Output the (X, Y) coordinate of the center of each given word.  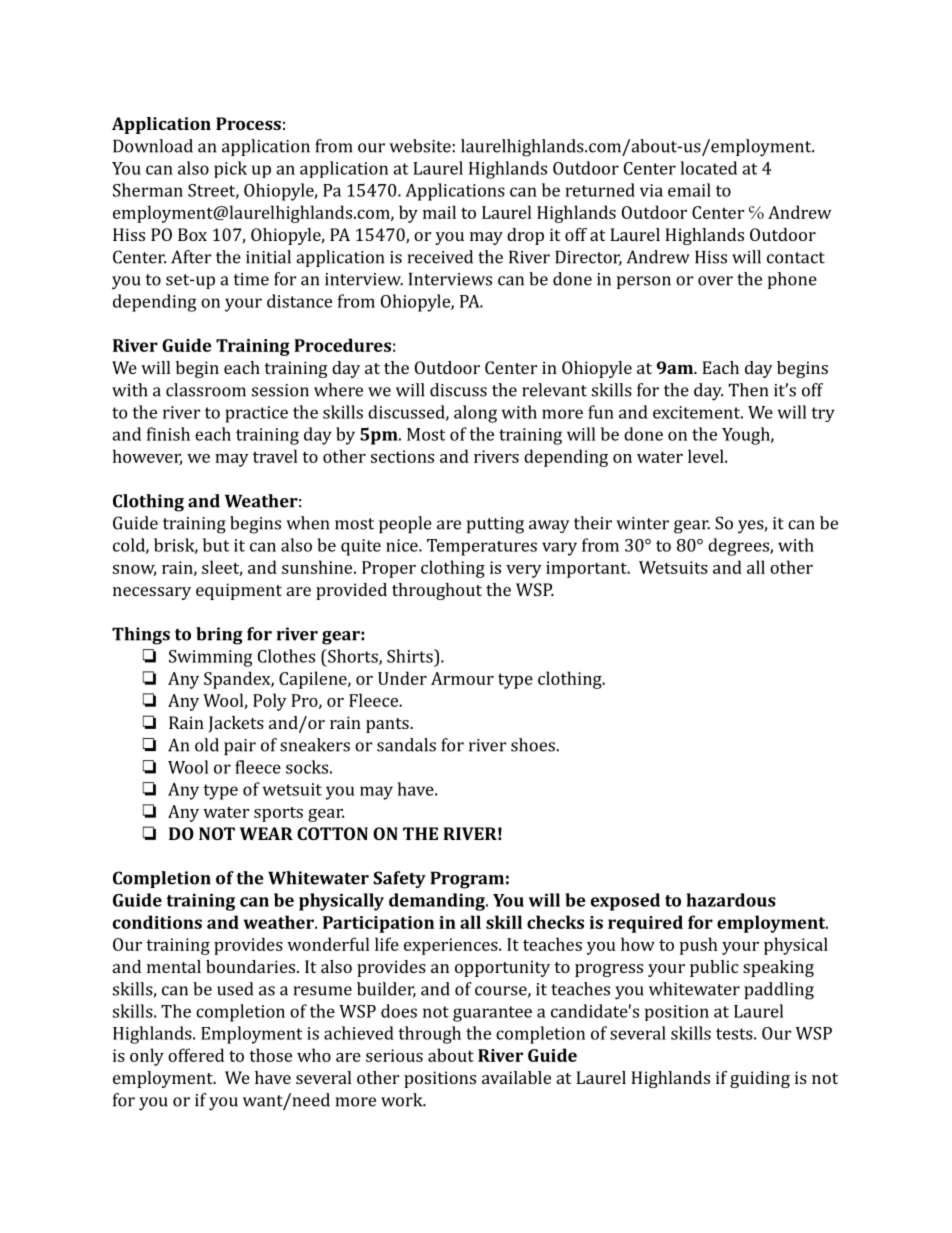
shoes (534, 745)
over (715, 281)
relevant (554, 390)
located (708, 168)
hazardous (731, 900)
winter (642, 523)
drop (525, 236)
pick (230, 169)
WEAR (266, 833)
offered (196, 1055)
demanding (438, 902)
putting (495, 525)
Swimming (211, 658)
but (216, 545)
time (251, 279)
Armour (462, 678)
